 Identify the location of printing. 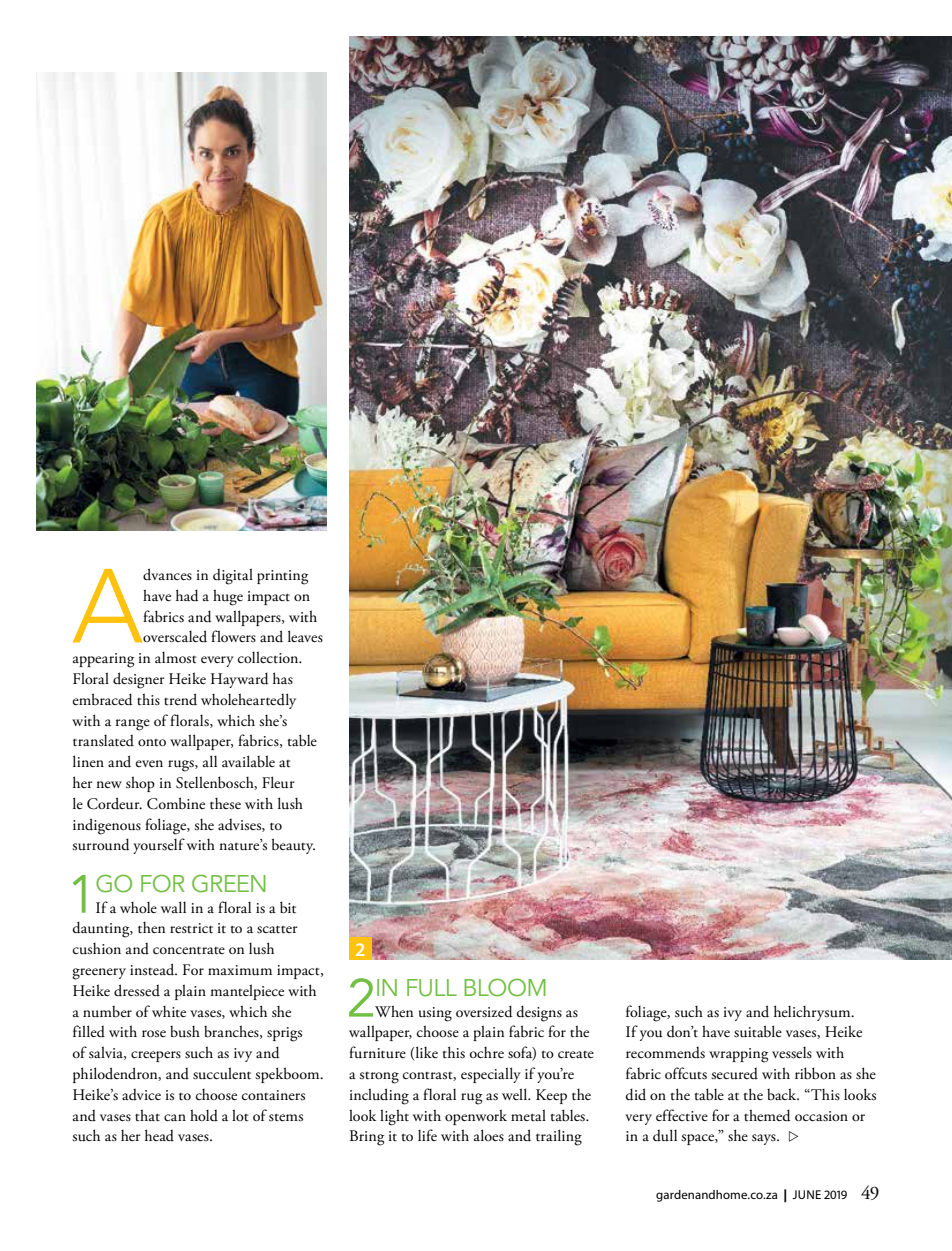
(282, 577).
